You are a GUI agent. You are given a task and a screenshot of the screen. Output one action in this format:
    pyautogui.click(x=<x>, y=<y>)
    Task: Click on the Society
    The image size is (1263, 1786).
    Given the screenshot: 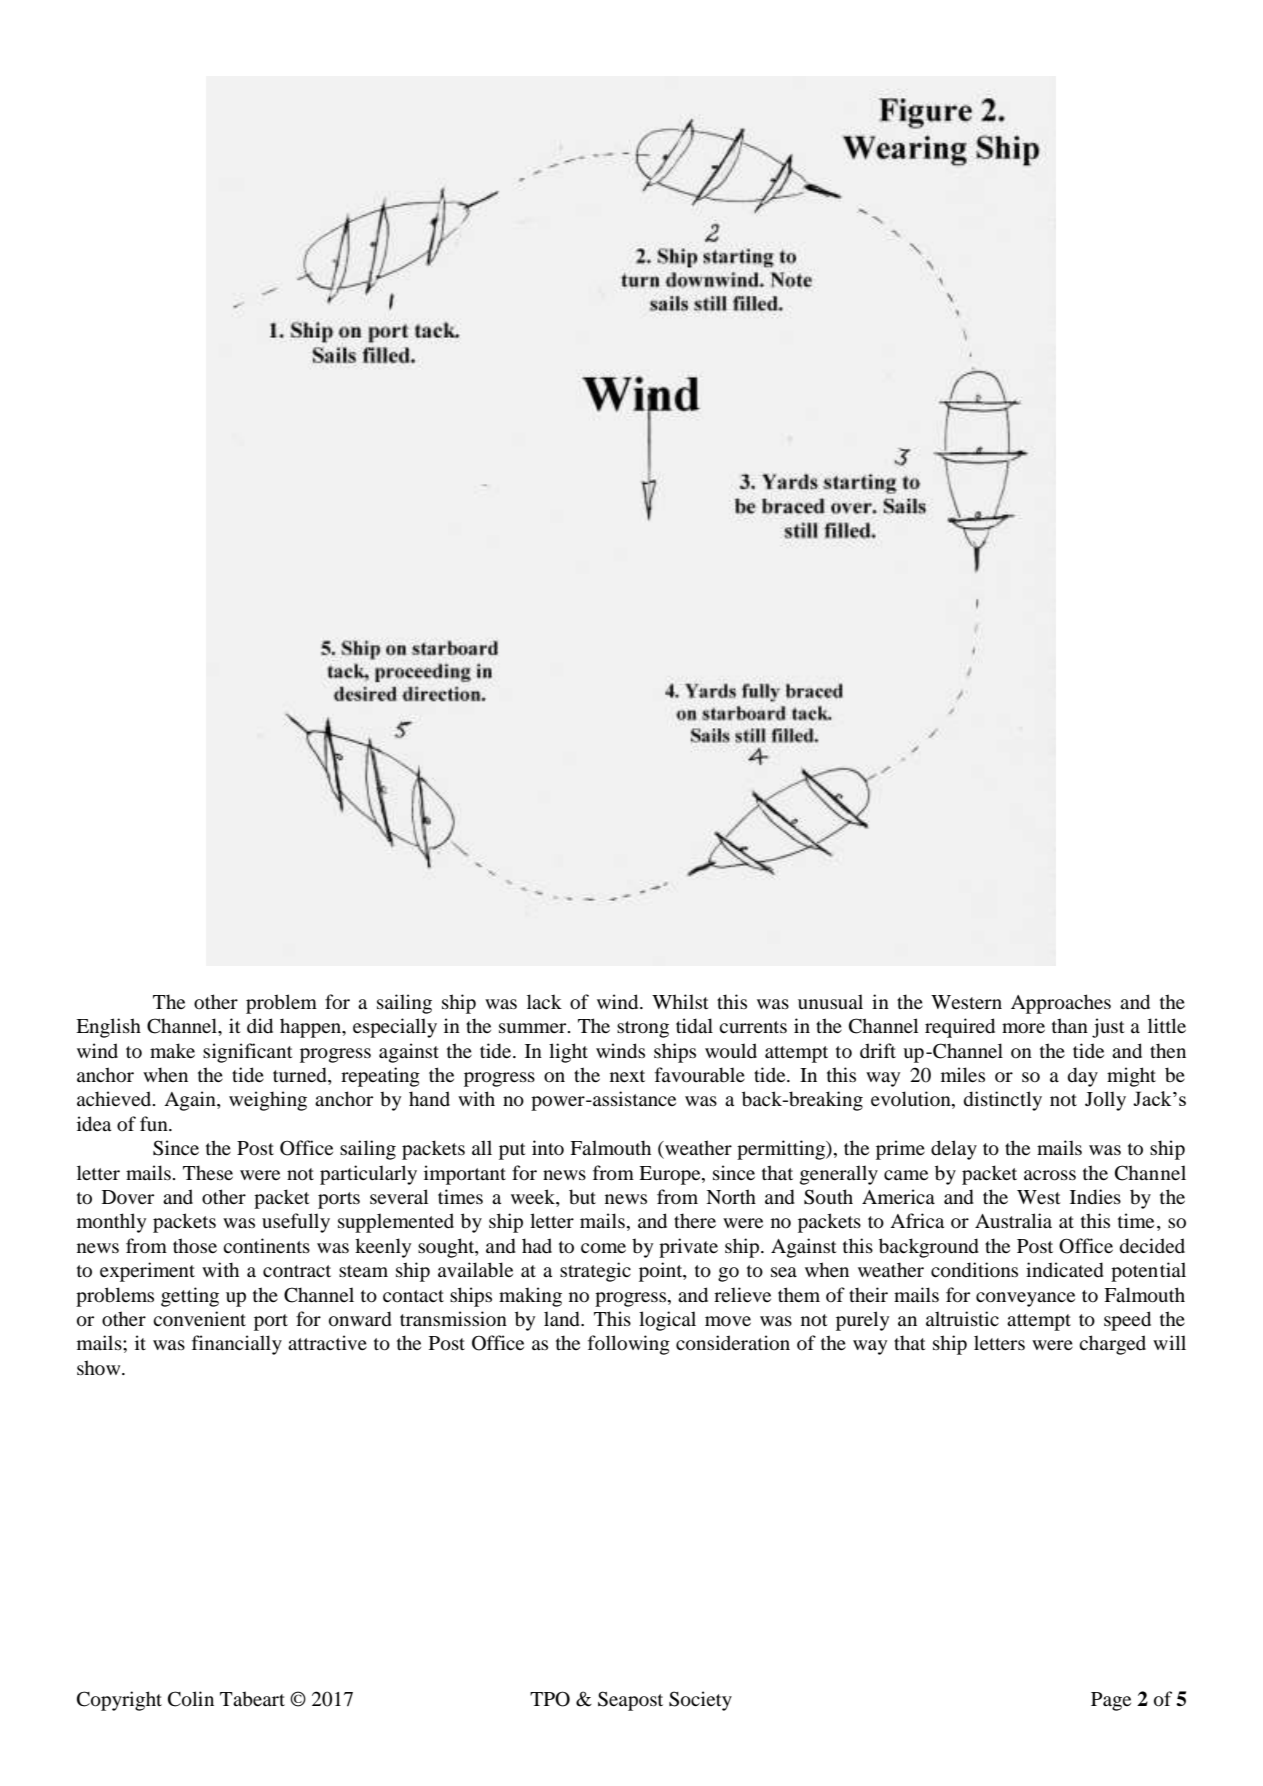 What is the action you would take?
    pyautogui.click(x=700, y=1701)
